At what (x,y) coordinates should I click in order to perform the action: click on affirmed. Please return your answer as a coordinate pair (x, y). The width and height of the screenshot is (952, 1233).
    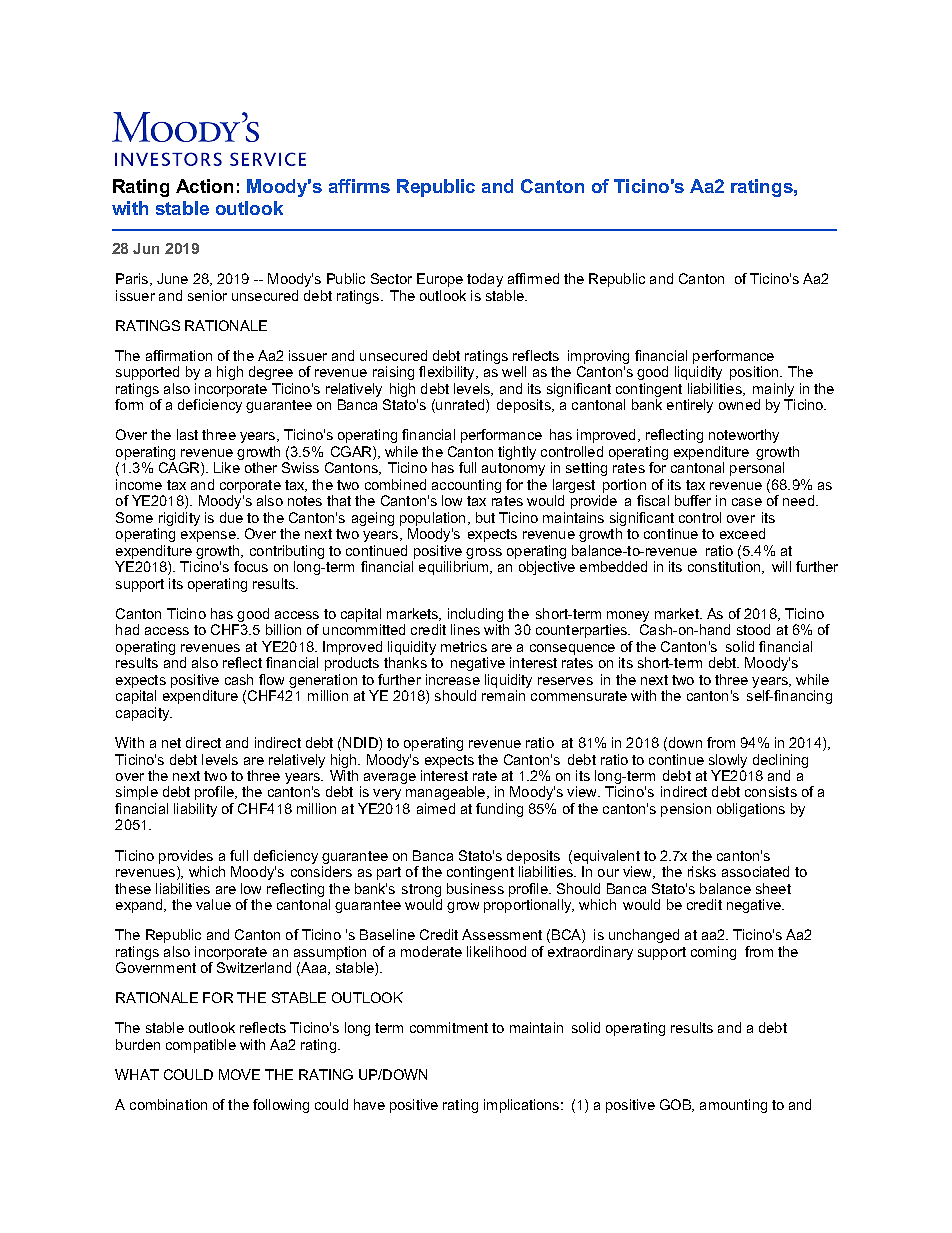
    Looking at the image, I should click on (533, 278).
